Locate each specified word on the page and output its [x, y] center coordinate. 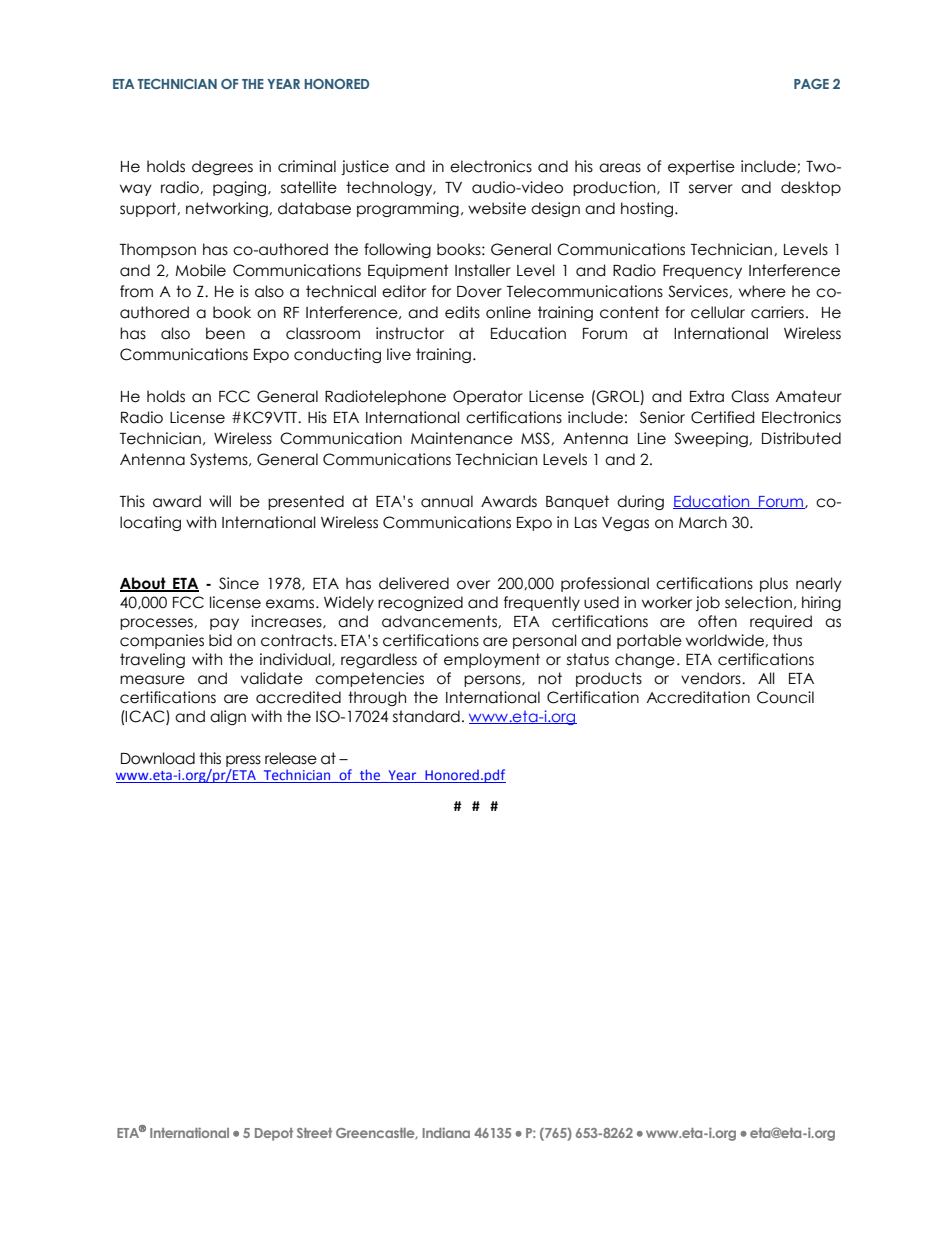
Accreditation [698, 697]
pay [224, 624]
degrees [222, 167]
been [225, 333]
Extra [707, 396]
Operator [488, 397]
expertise [701, 167]
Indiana [446, 1132]
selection [758, 602]
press [243, 762]
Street [314, 1133]
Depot [274, 1134]
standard [426, 716]
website [497, 208]
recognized [420, 603]
